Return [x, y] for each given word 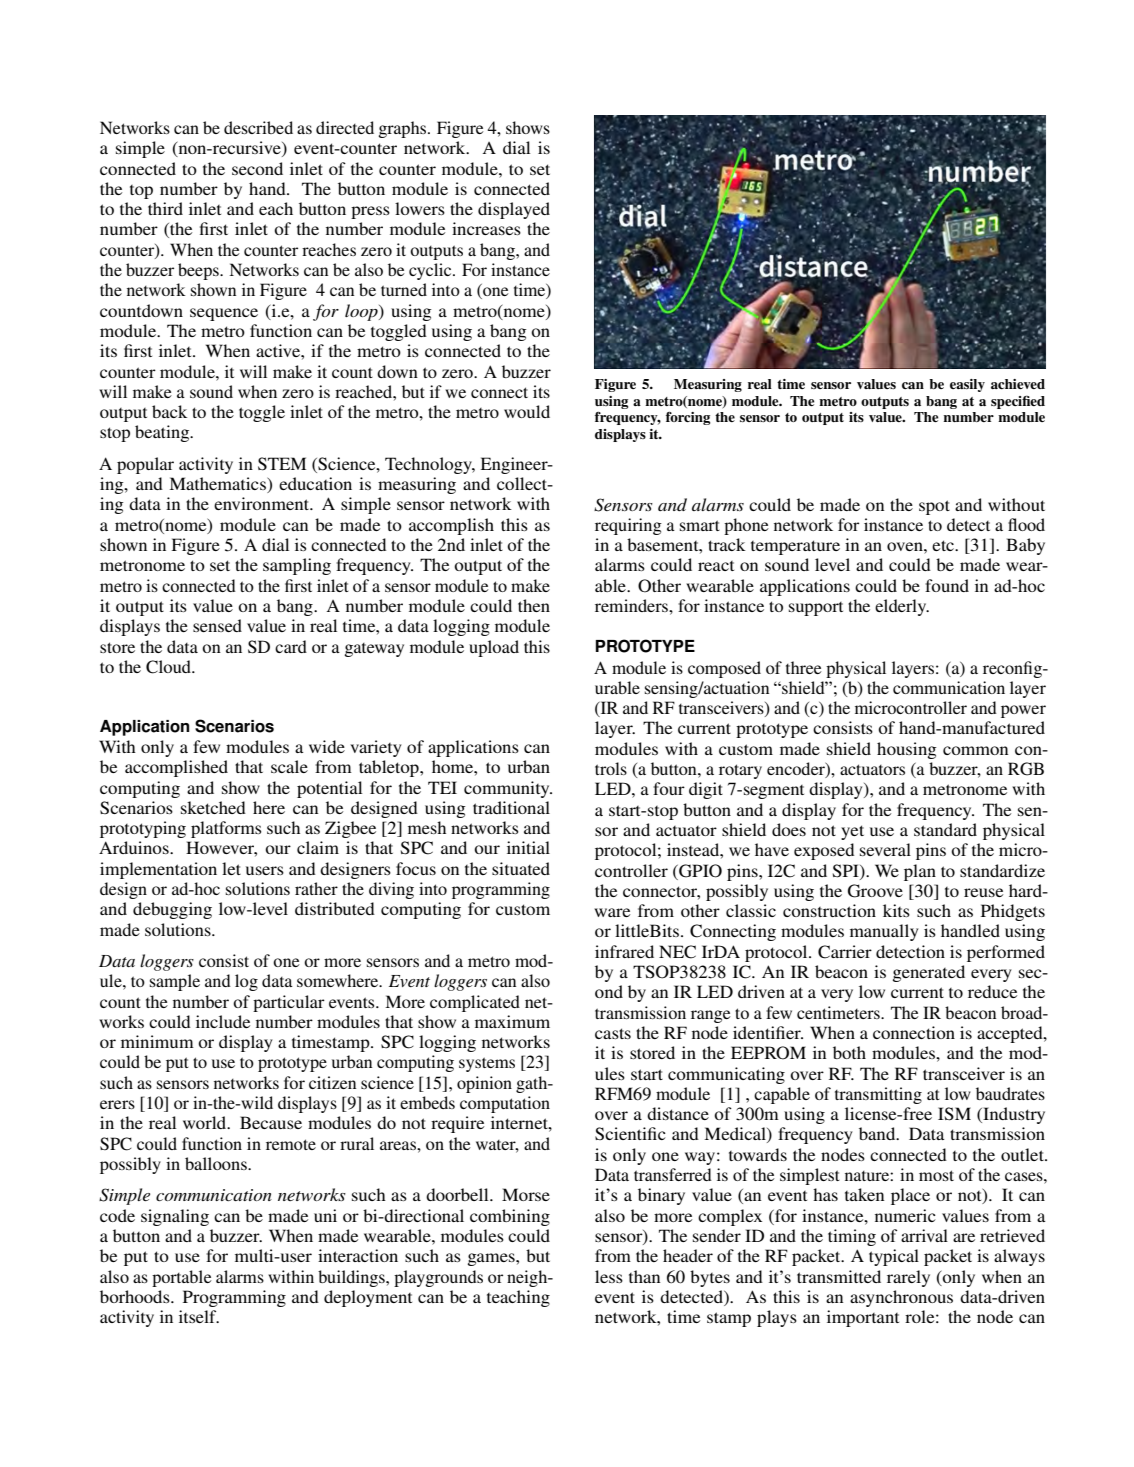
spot [934, 507]
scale [289, 766]
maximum [512, 1021]
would [527, 411]
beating [163, 433]
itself [199, 1316]
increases [486, 228]
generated [929, 973]
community [508, 789]
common [975, 750]
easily [967, 385]
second [257, 168]
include [223, 1021]
